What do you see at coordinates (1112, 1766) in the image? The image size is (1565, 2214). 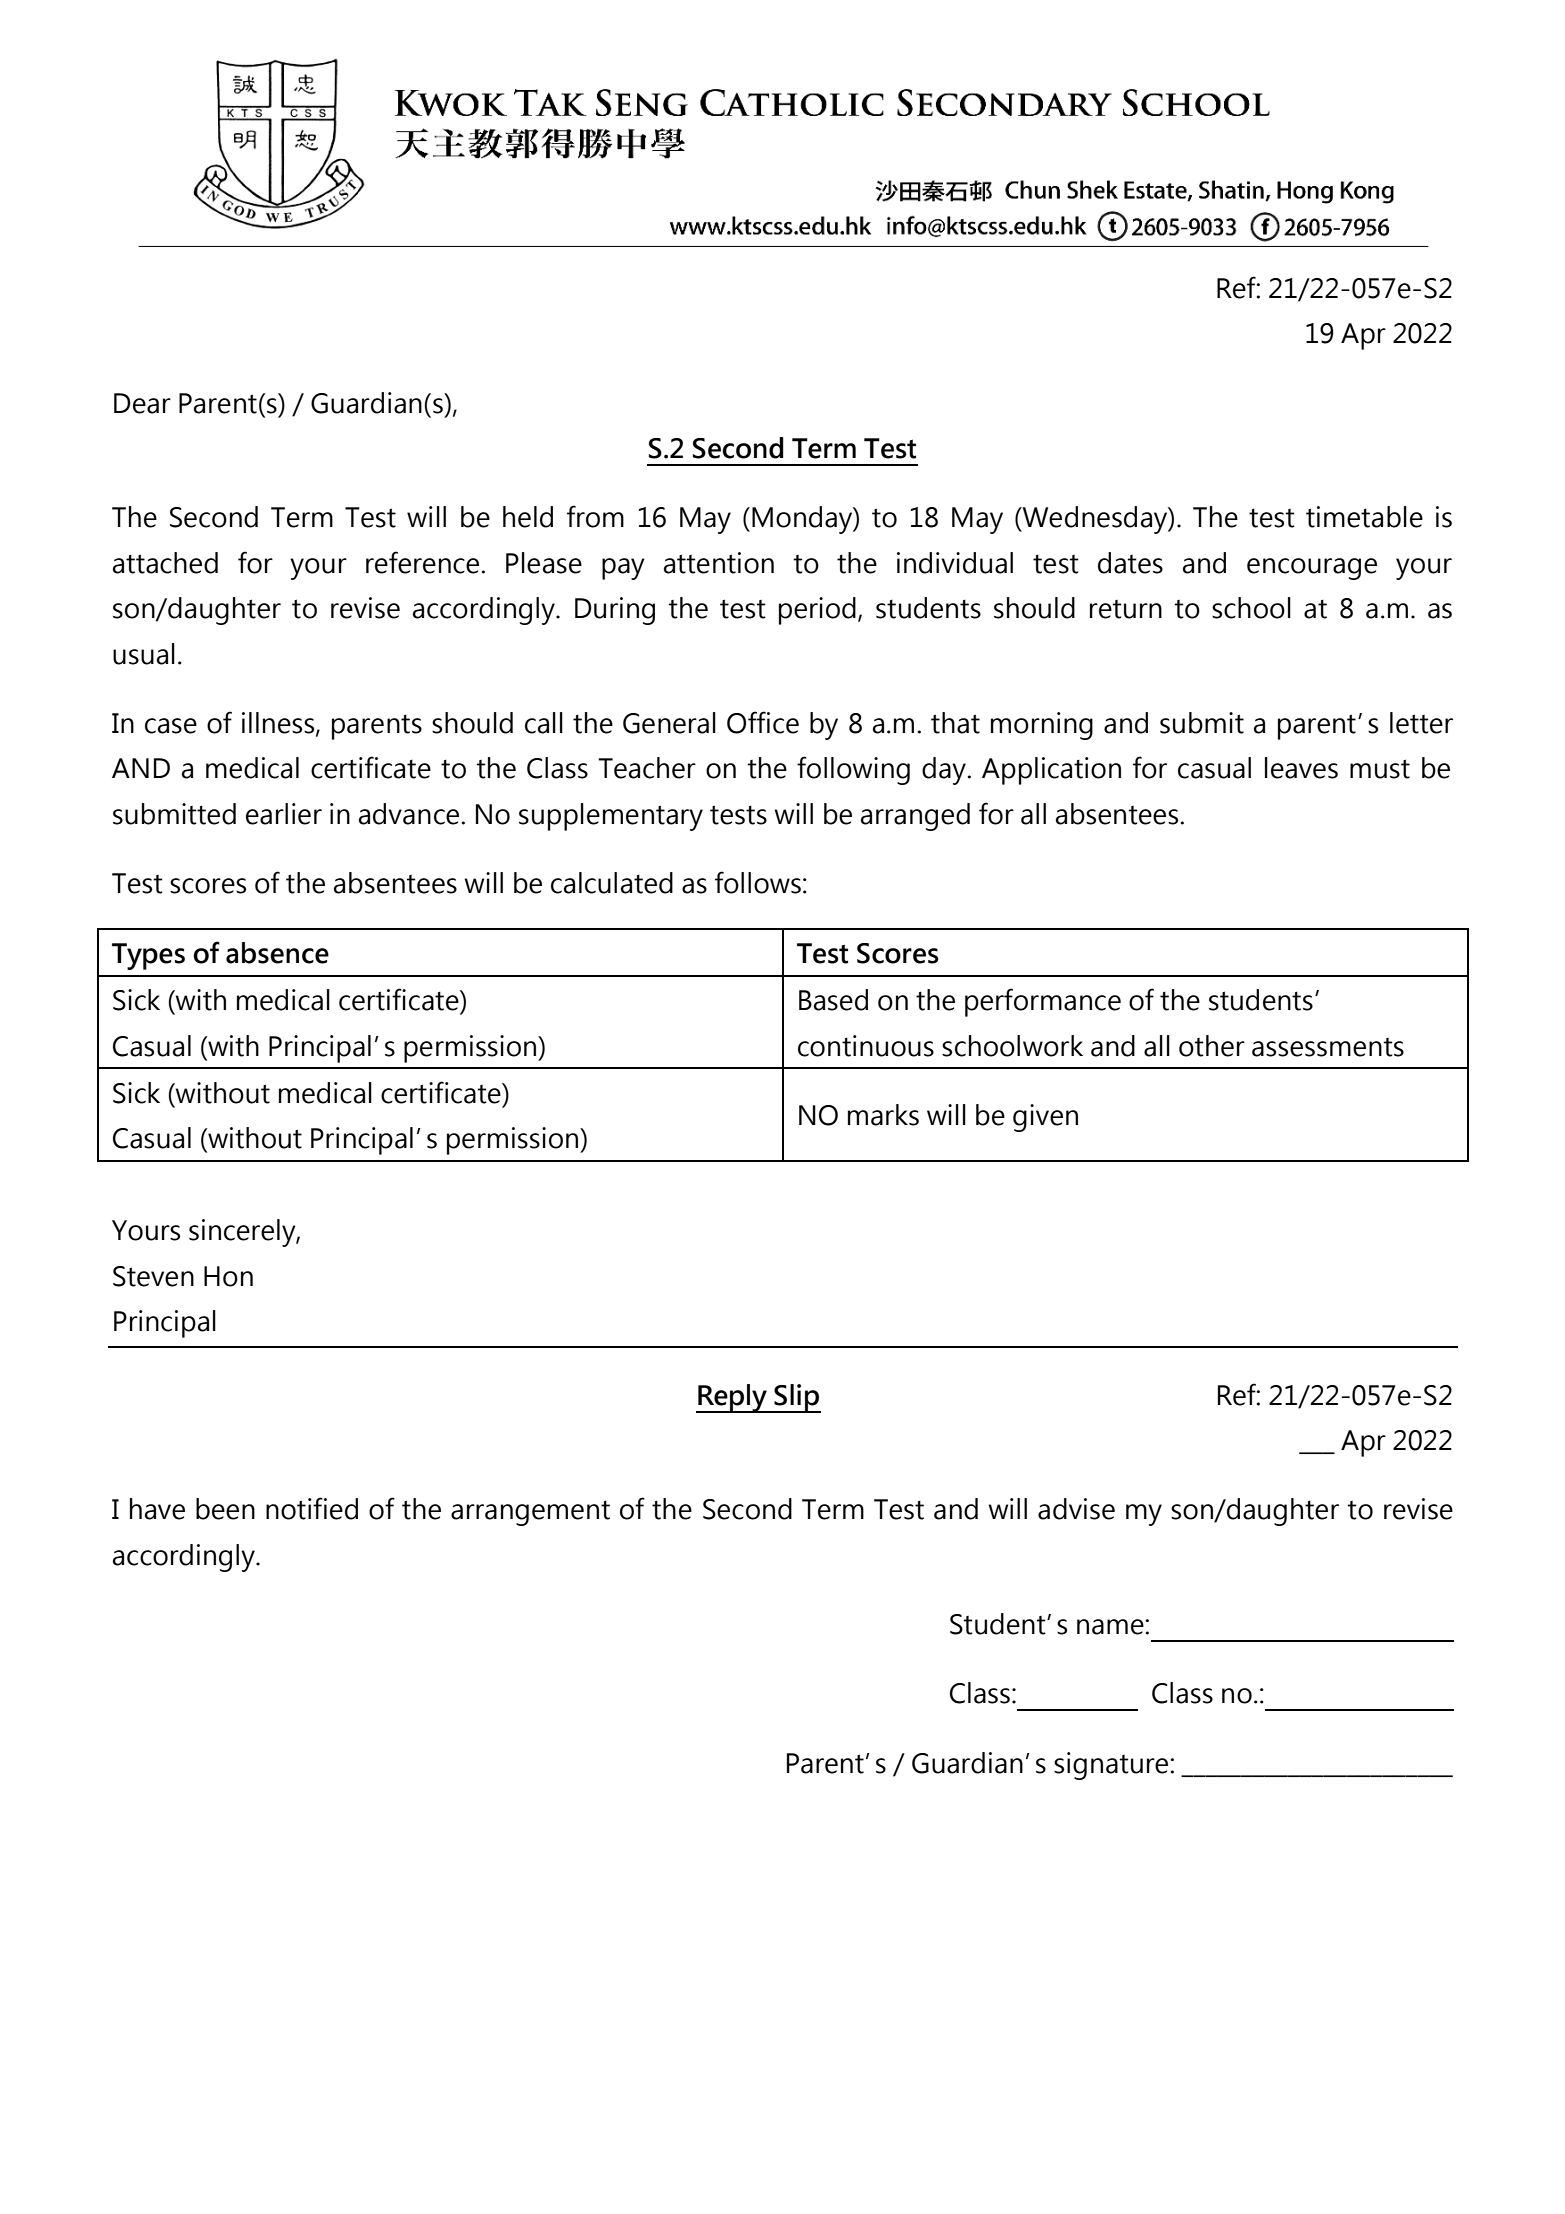 I see `signature` at bounding box center [1112, 1766].
